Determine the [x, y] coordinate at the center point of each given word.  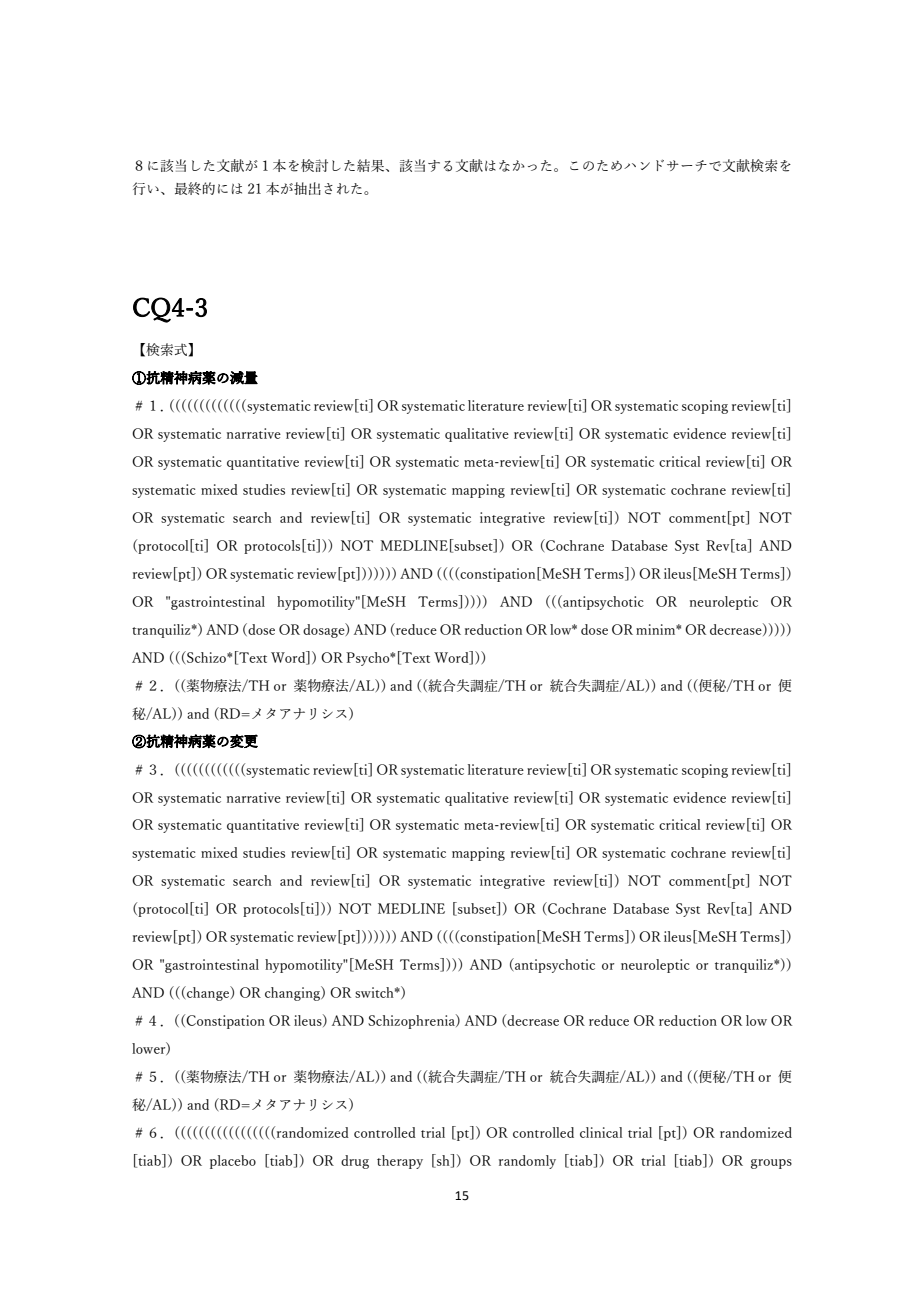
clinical [601, 1132]
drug [355, 1162]
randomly [527, 1162]
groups [771, 1164]
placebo [233, 1162]
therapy [400, 1162]
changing [293, 993]
